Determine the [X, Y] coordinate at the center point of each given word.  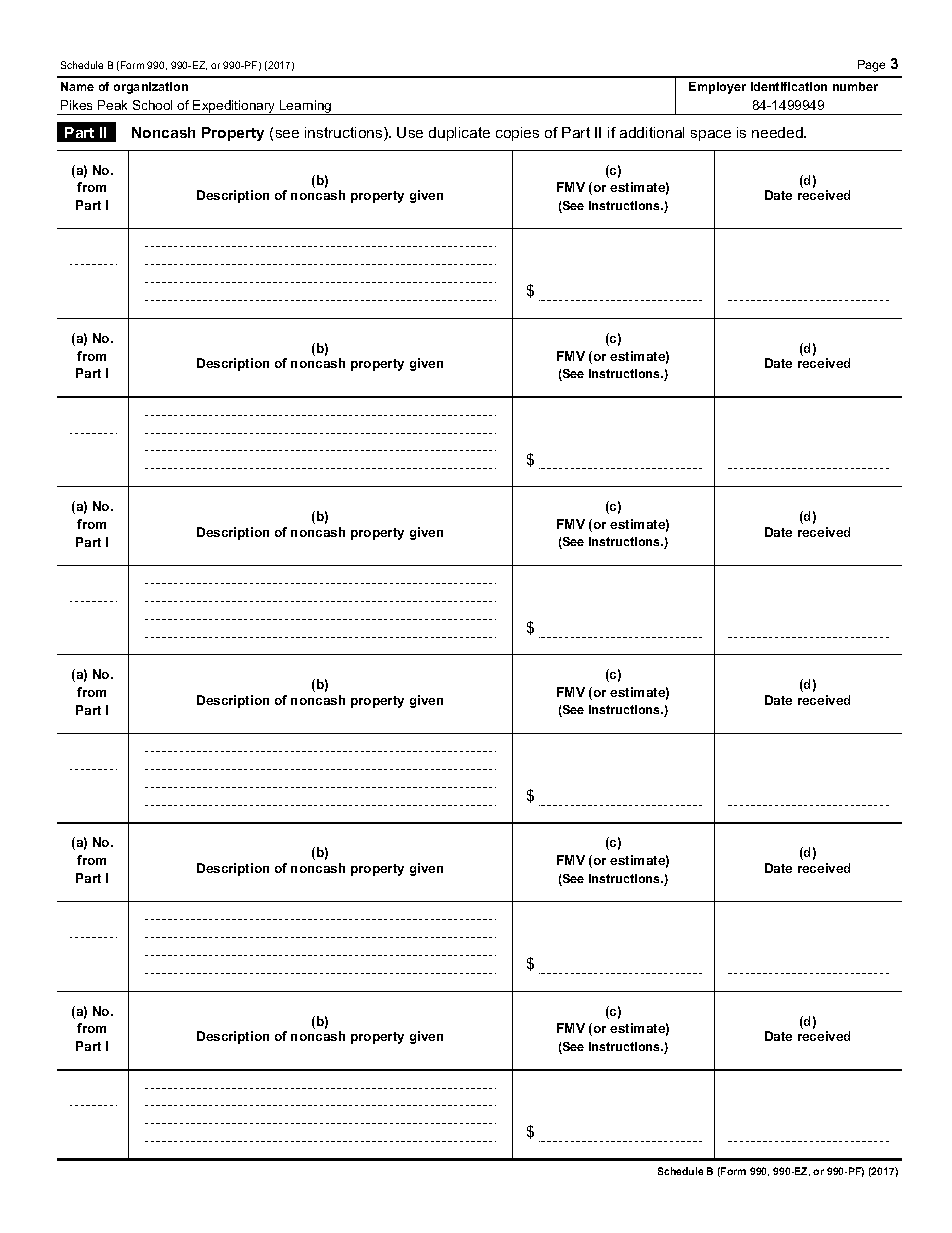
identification [789, 86]
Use [410, 132]
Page [871, 66]
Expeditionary [235, 107]
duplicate [459, 134]
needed [778, 132]
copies [517, 134]
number [855, 86]
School [152, 105]
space [711, 135]
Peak [112, 105]
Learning [306, 107]
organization [151, 88]
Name [77, 86]
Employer [717, 88]
